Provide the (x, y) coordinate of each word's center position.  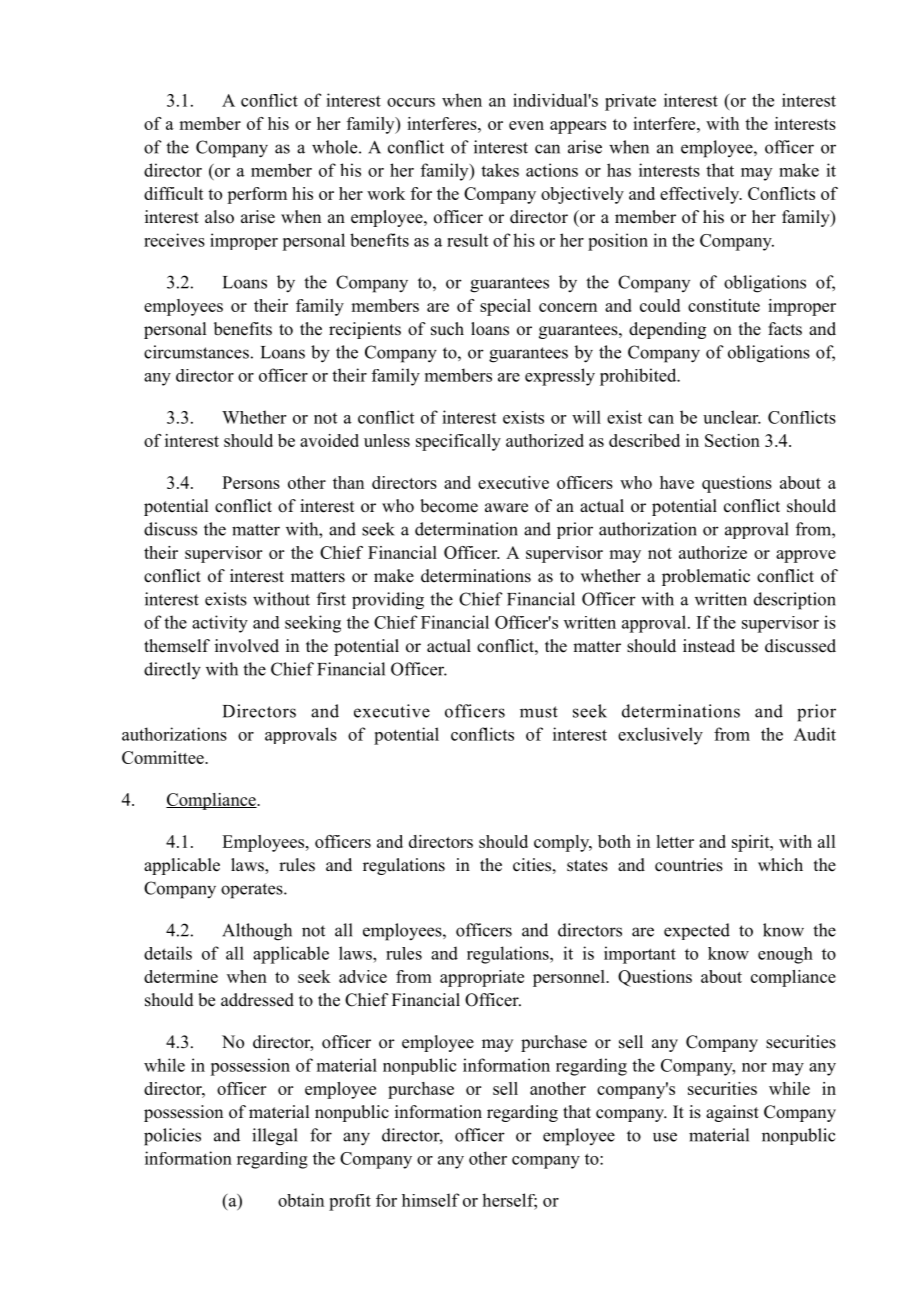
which (780, 865)
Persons (251, 482)
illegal (275, 1137)
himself (430, 1200)
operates (253, 891)
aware (506, 508)
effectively (701, 195)
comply (563, 843)
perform (257, 195)
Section (732, 440)
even (526, 125)
